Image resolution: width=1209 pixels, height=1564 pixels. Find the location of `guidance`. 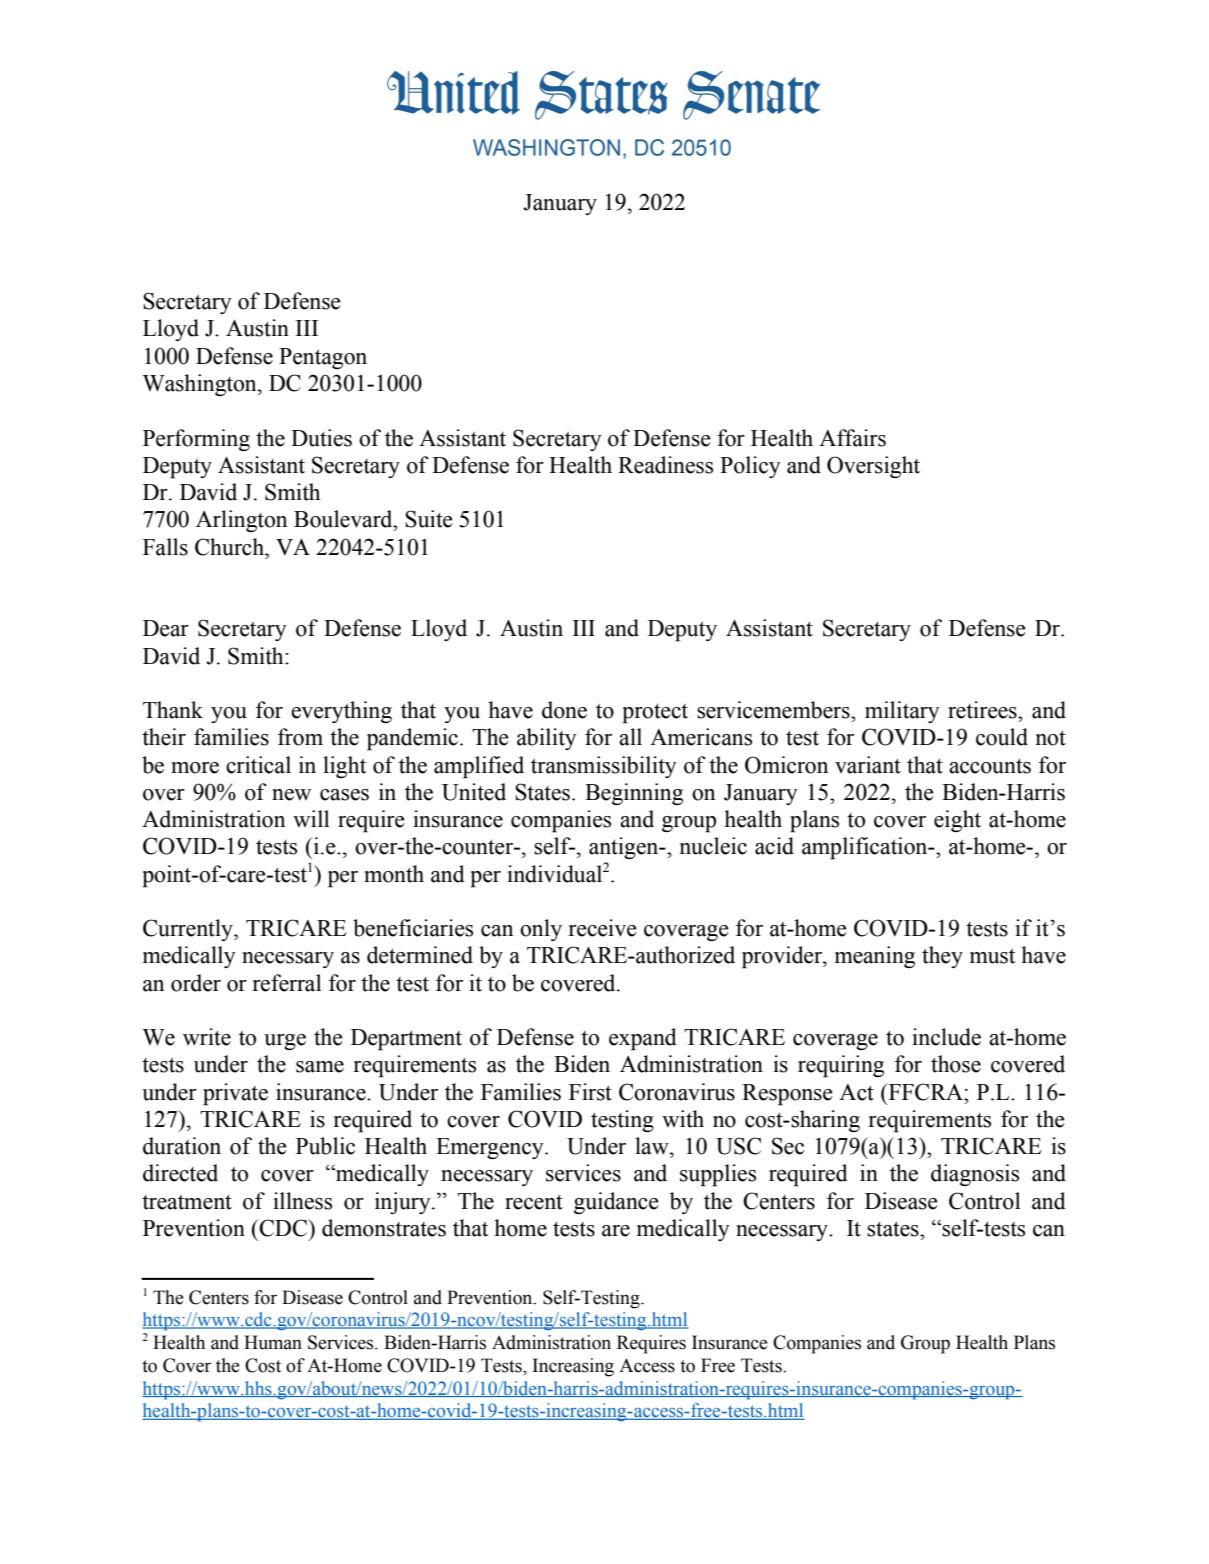

guidance is located at coordinates (616, 1203).
